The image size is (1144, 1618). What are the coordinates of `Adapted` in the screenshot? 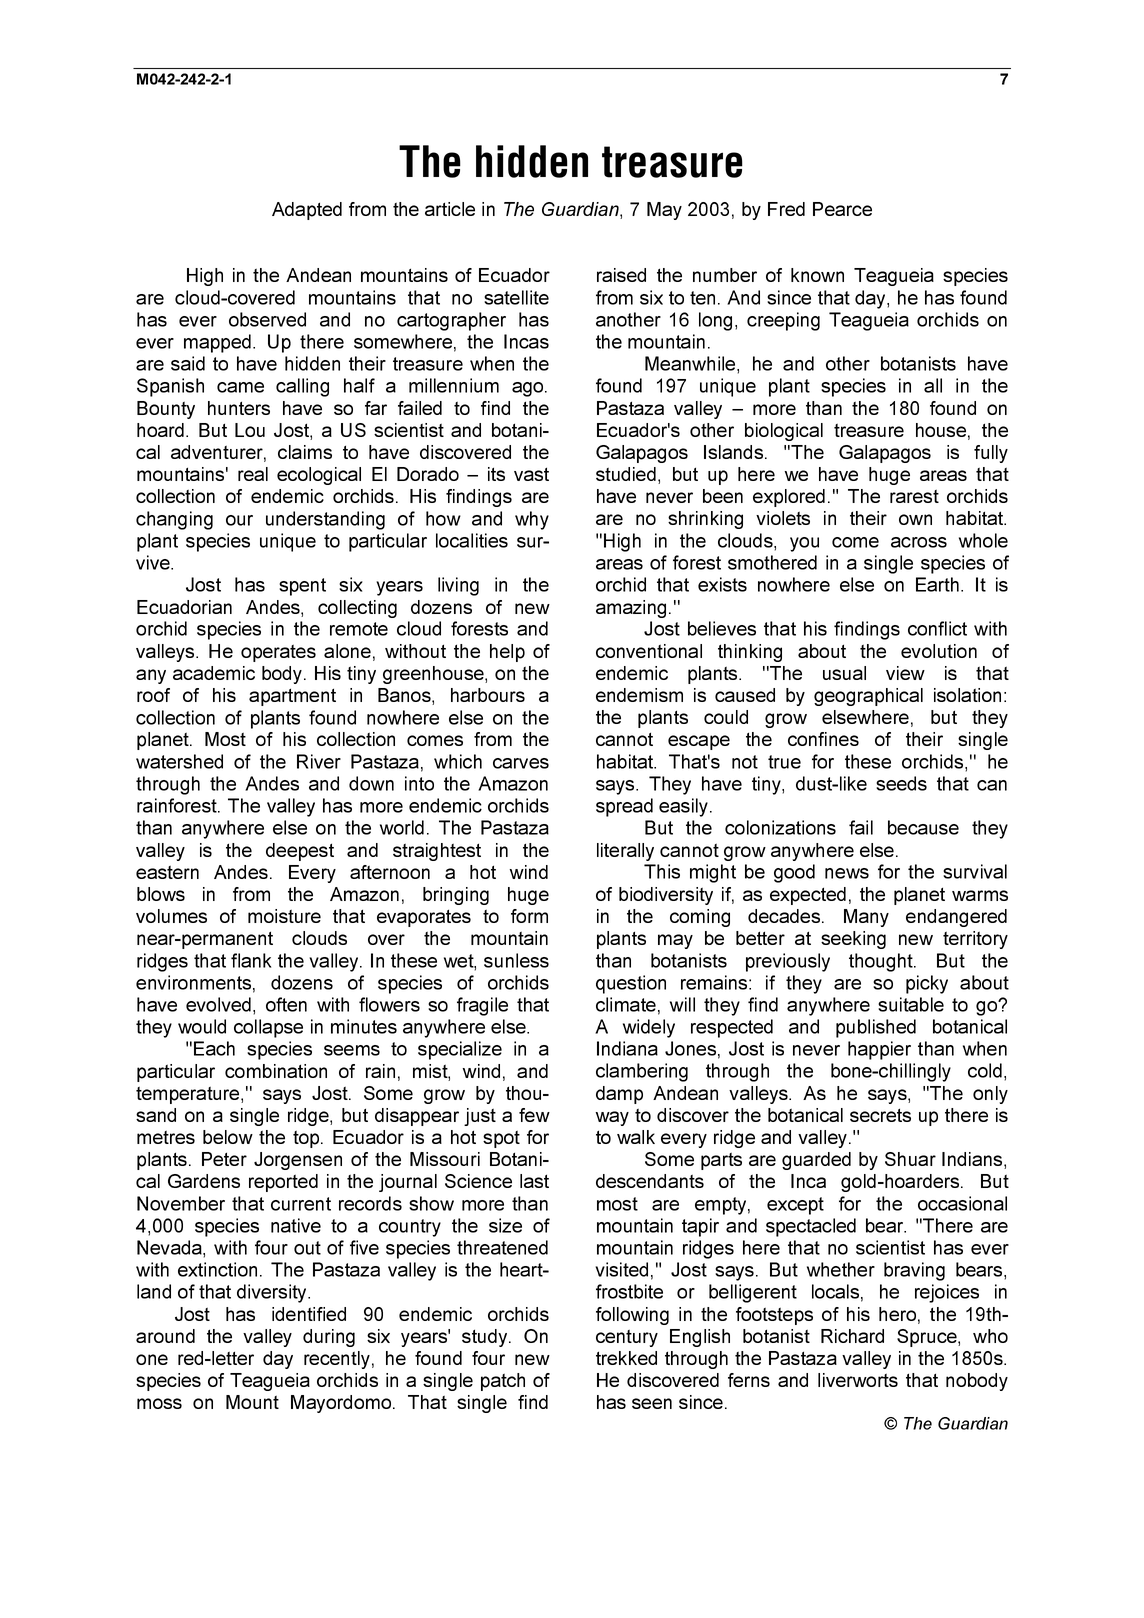 It's located at (307, 211).
